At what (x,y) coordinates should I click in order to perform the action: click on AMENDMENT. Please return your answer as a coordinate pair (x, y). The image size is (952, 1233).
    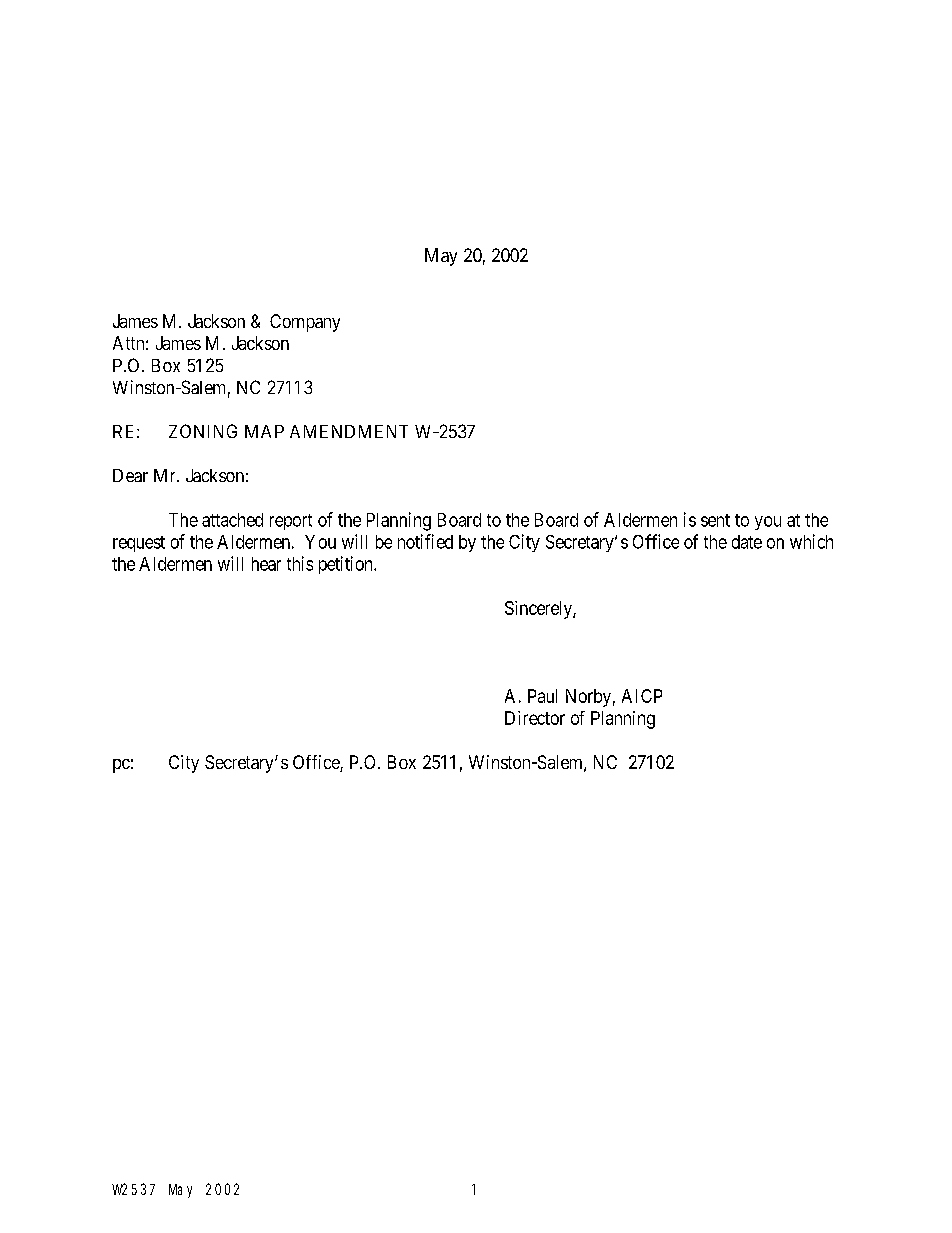
    Looking at the image, I should click on (349, 431).
